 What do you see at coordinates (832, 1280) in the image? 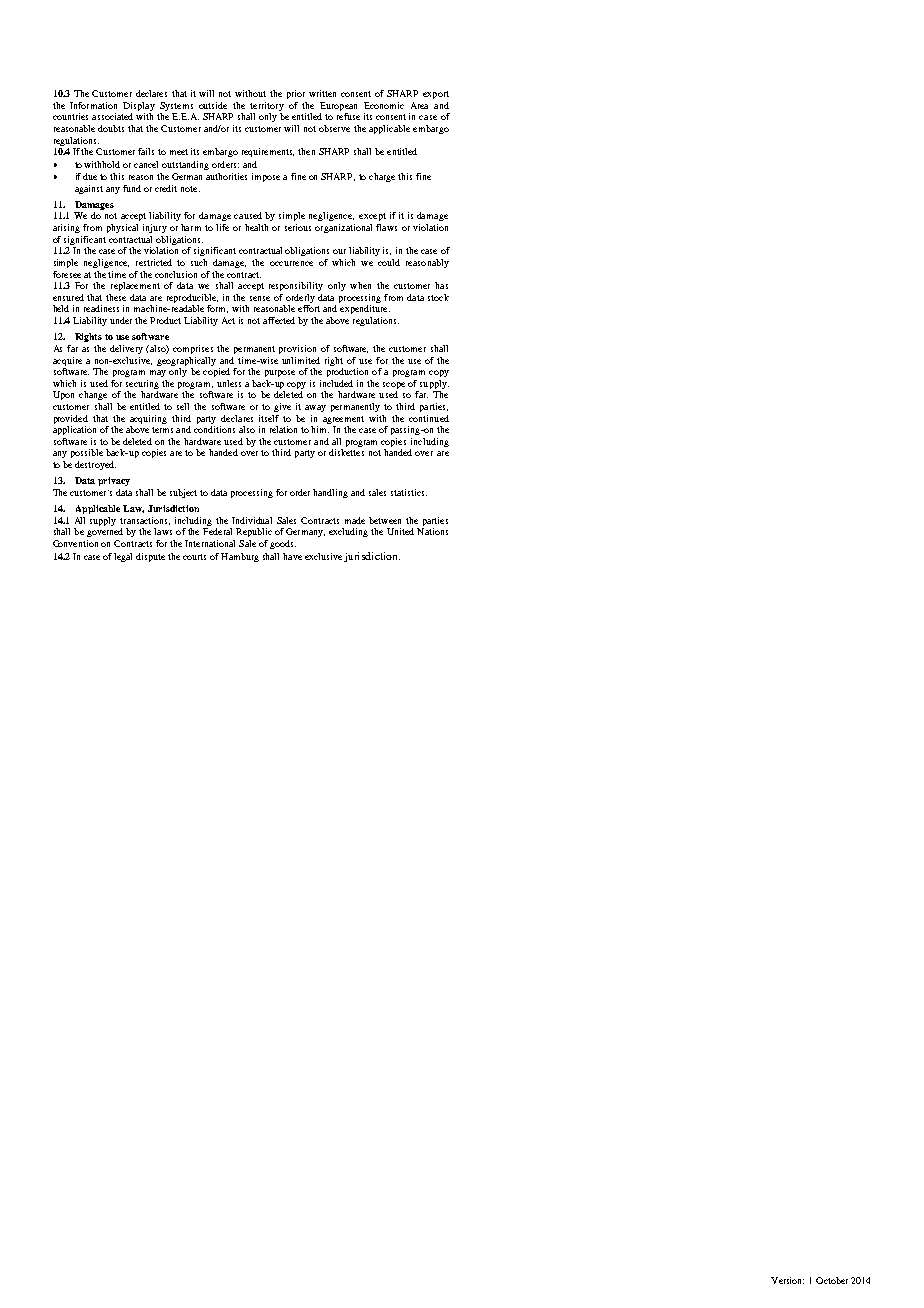
I see `October` at bounding box center [832, 1280].
